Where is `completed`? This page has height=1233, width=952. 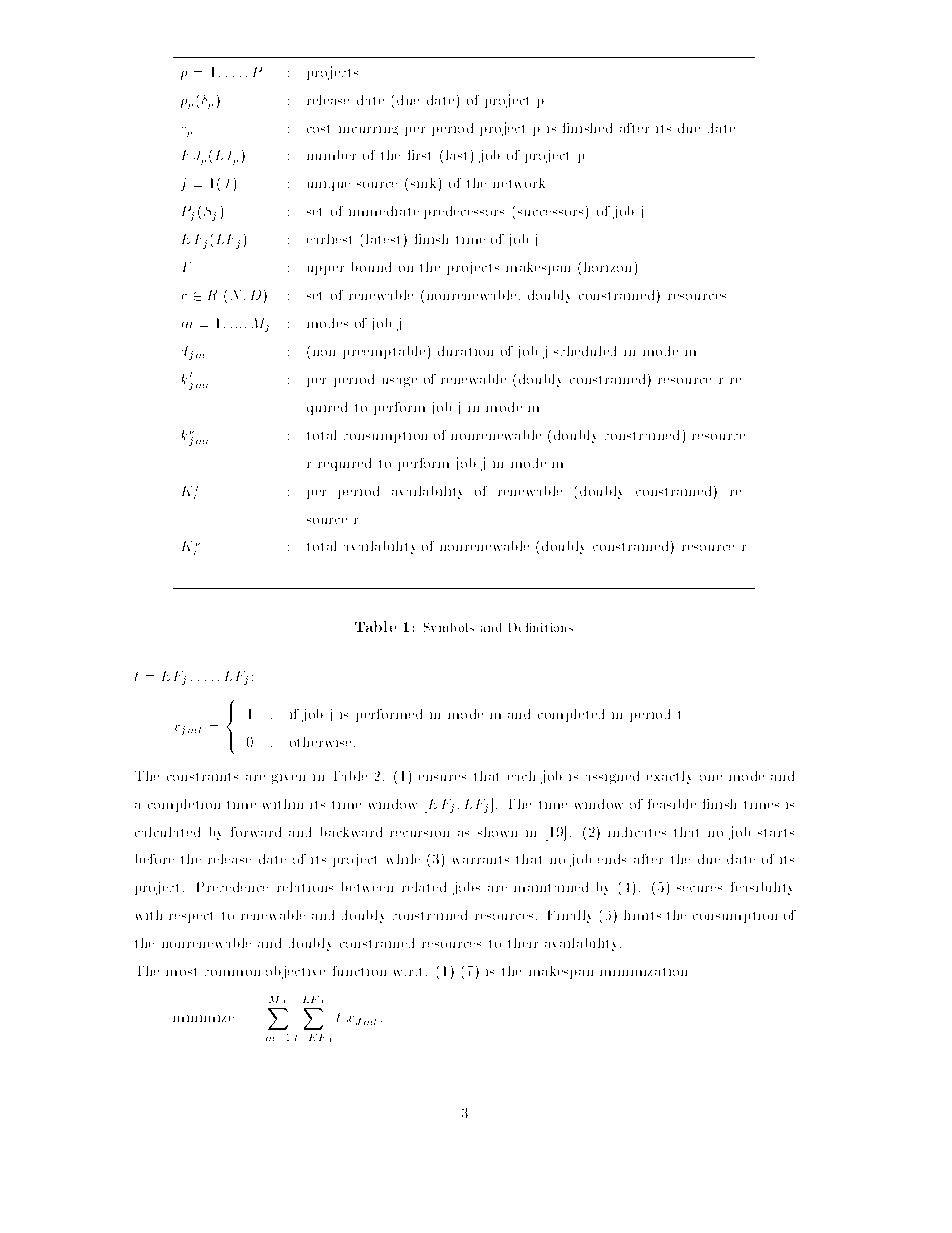 completed is located at coordinates (571, 715).
